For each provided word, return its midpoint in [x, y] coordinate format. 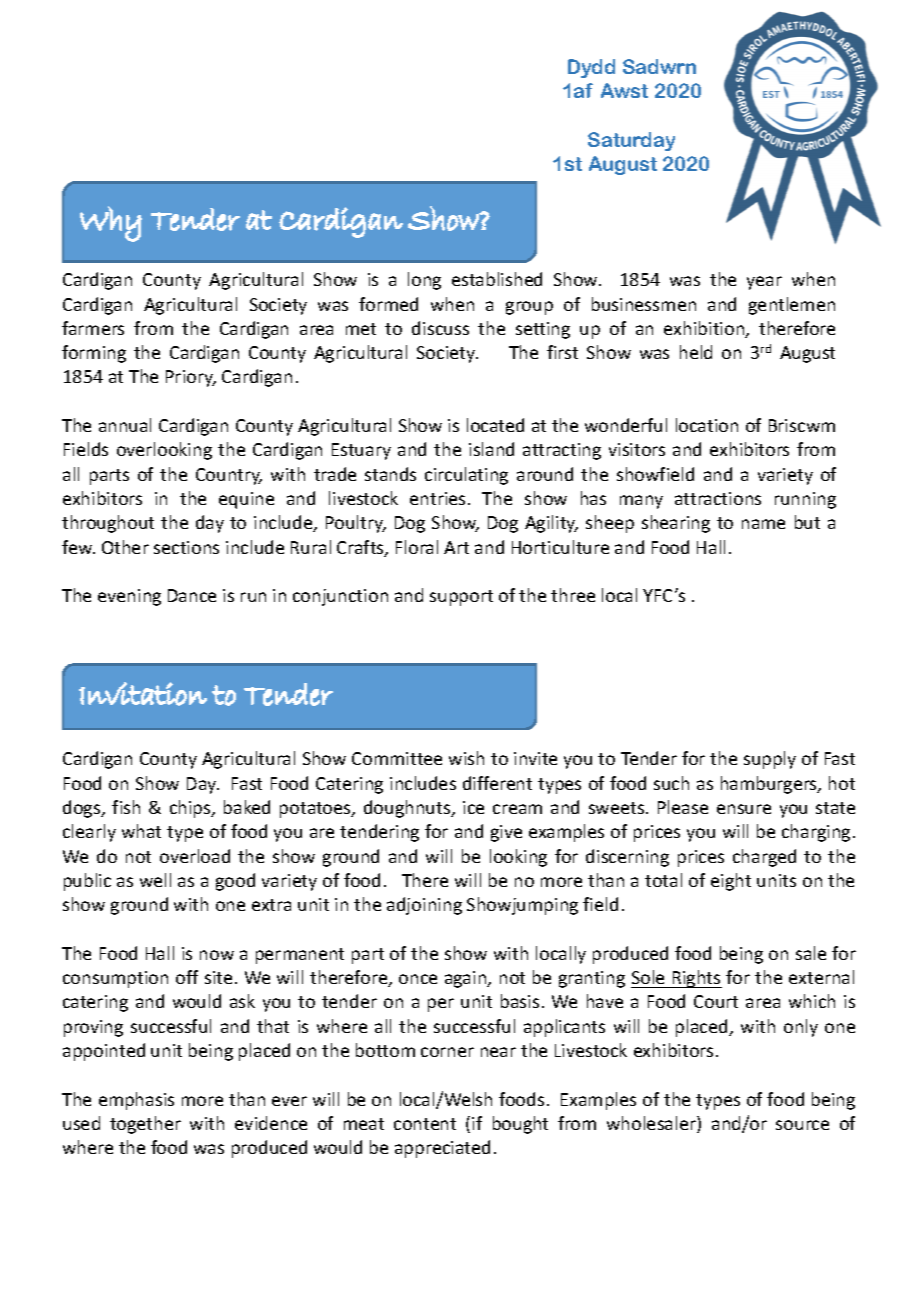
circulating [466, 476]
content [425, 1124]
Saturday [631, 141]
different [497, 783]
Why [111, 224]
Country [229, 476]
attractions [718, 498]
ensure [744, 809]
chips [191, 809]
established [497, 279]
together [145, 1125]
